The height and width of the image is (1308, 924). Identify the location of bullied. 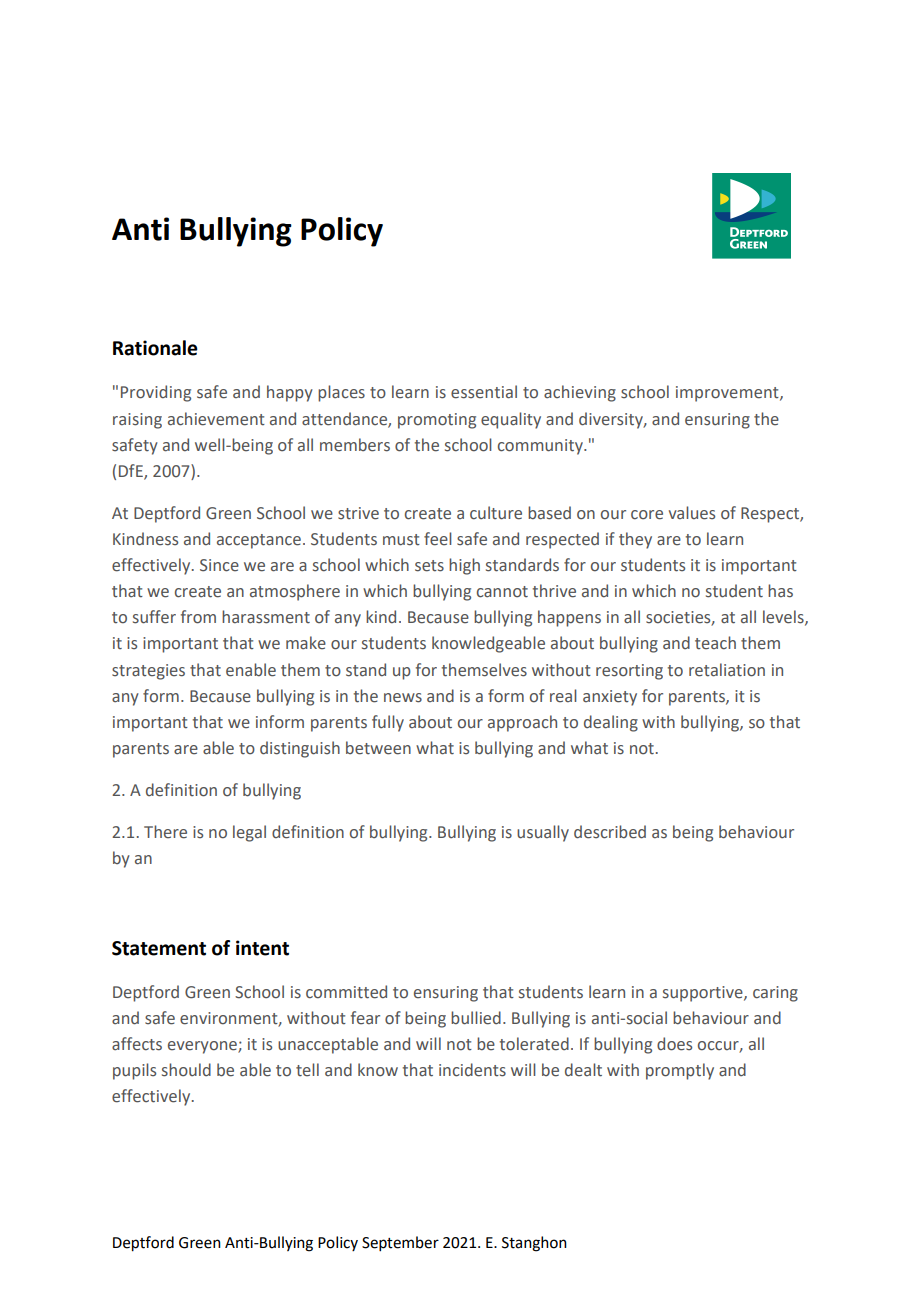
(476, 1018).
